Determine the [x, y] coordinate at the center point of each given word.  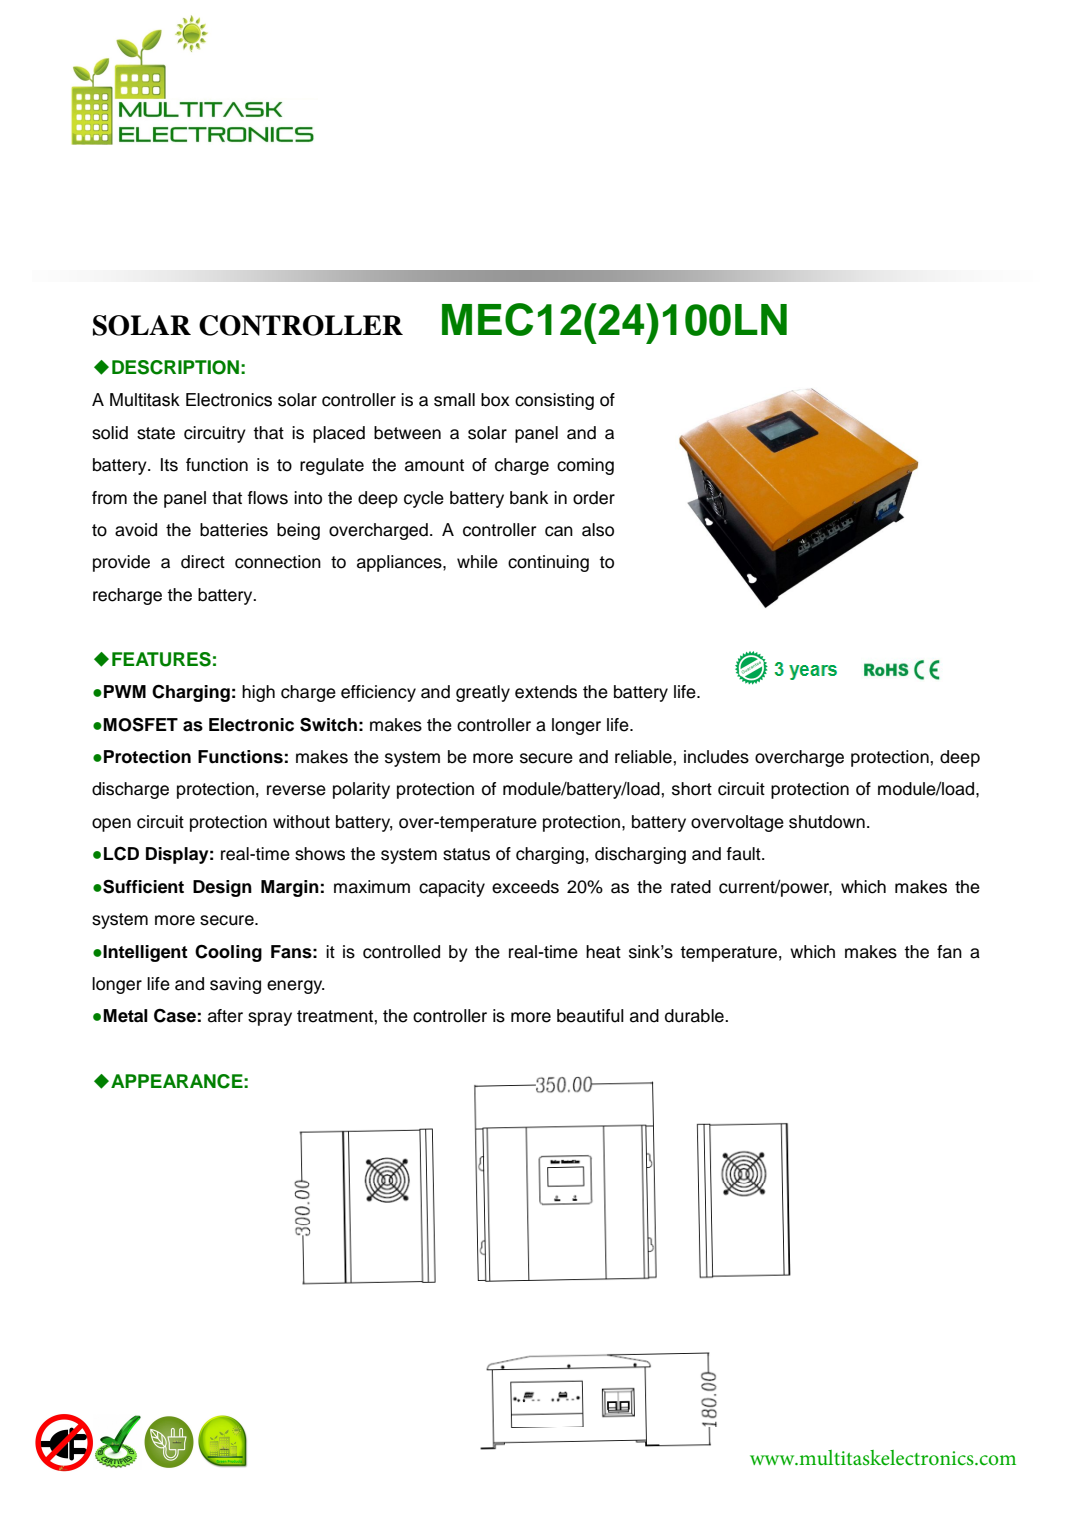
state [156, 433]
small [454, 400]
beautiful [590, 1016]
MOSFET [140, 724]
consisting [554, 401]
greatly [483, 693]
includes [716, 757]
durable [695, 1016]
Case [175, 1016]
